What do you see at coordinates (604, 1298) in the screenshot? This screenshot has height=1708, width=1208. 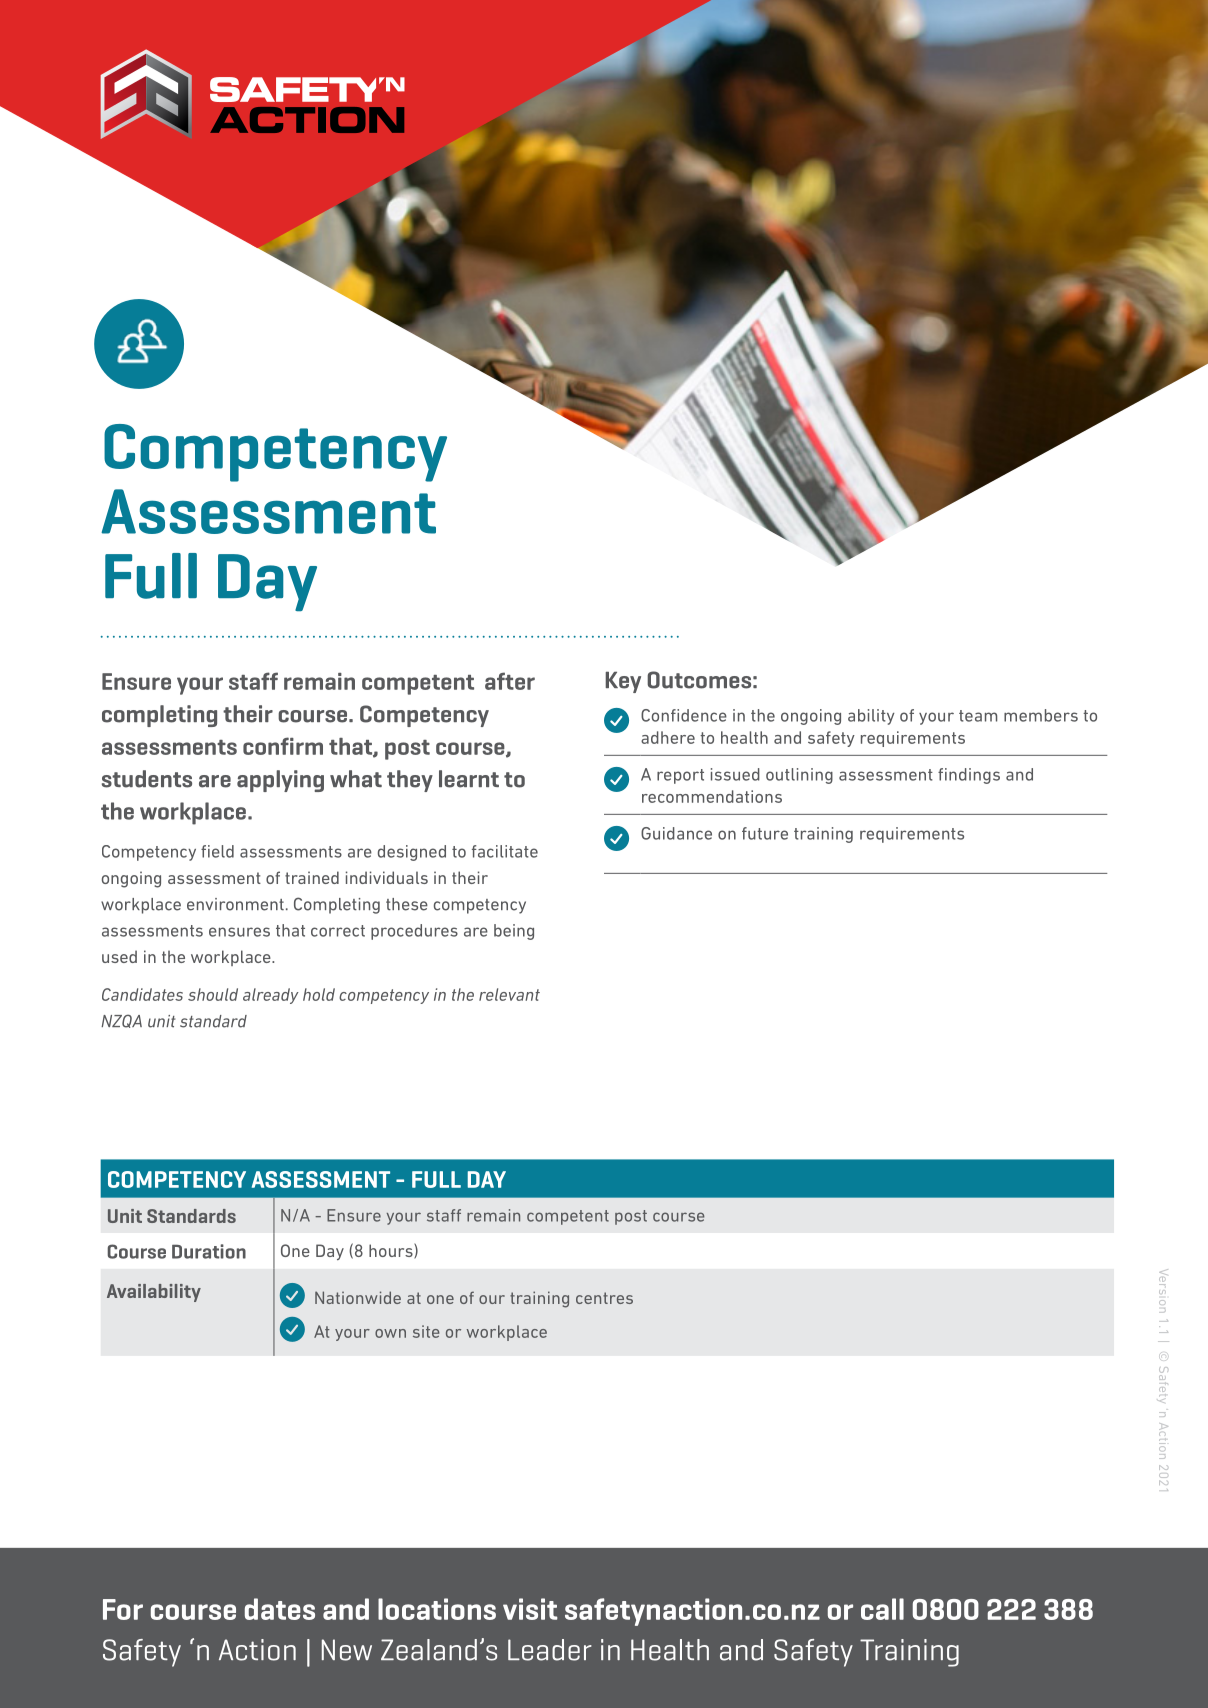 I see `centres` at bounding box center [604, 1298].
